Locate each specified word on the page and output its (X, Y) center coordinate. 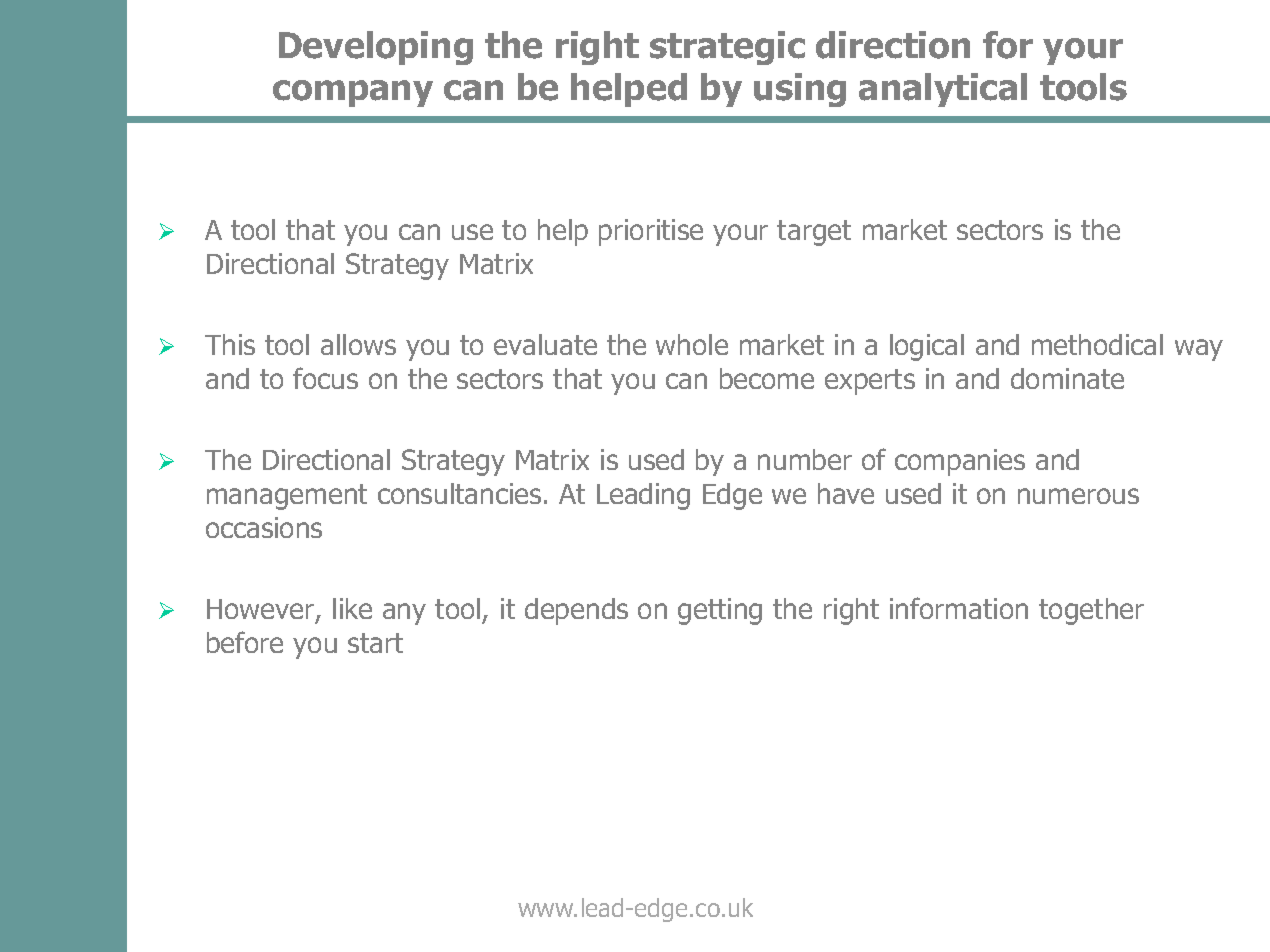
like (352, 608)
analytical (943, 90)
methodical (1097, 344)
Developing (376, 48)
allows (358, 344)
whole (692, 344)
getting (720, 611)
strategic (727, 48)
